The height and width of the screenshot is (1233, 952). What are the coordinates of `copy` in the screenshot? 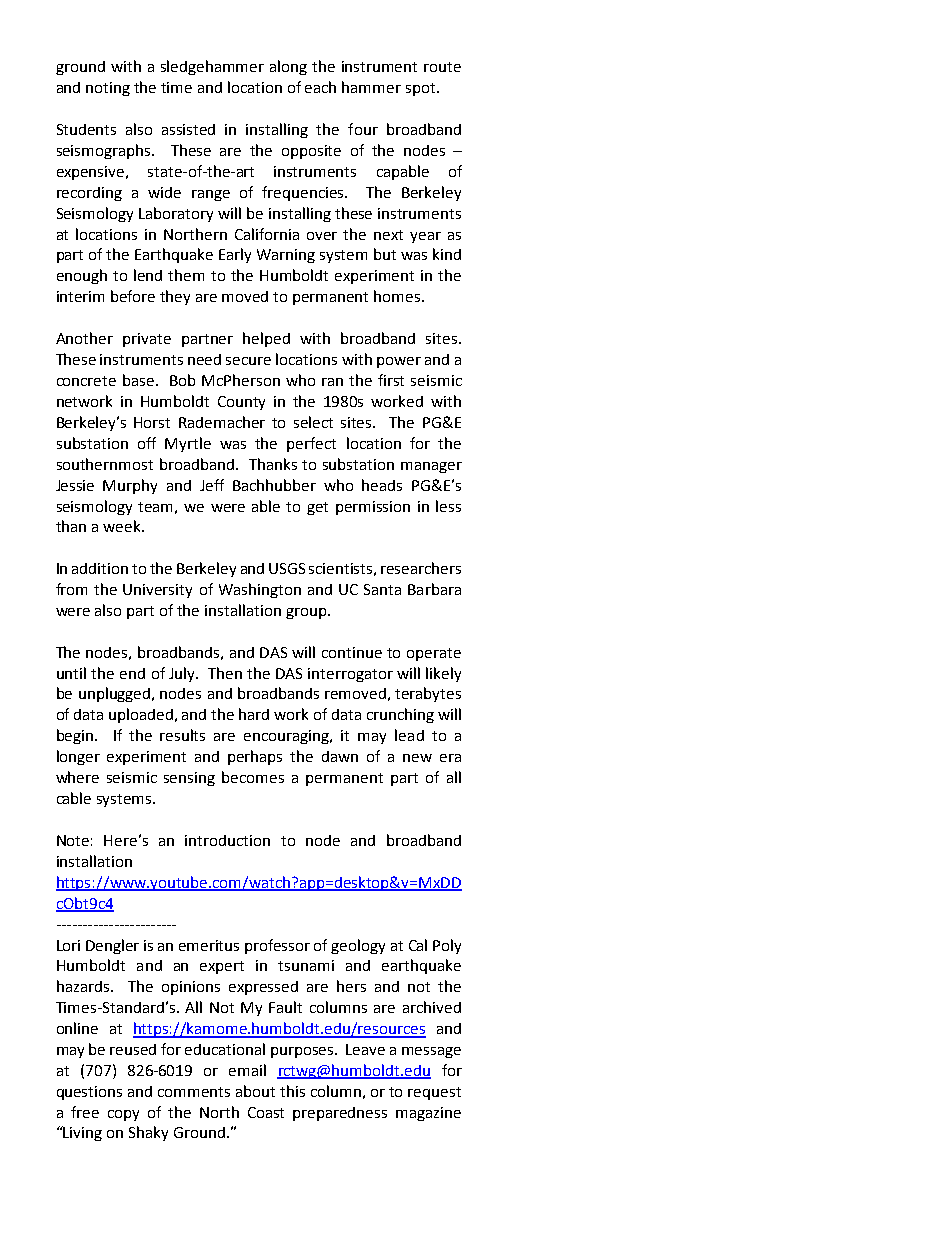 It's located at (123, 1115).
